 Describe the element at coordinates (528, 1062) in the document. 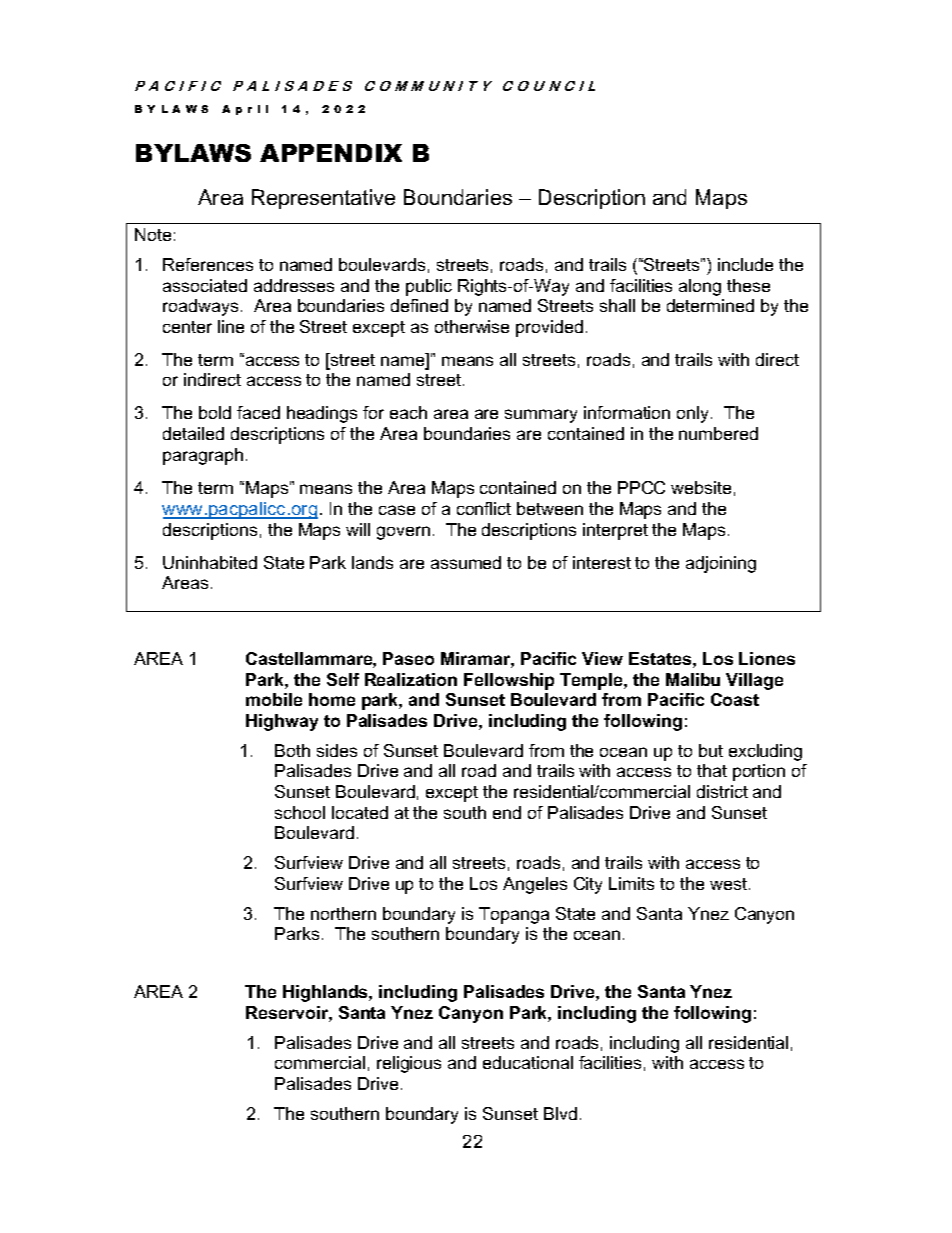

I see `educational` at that location.
